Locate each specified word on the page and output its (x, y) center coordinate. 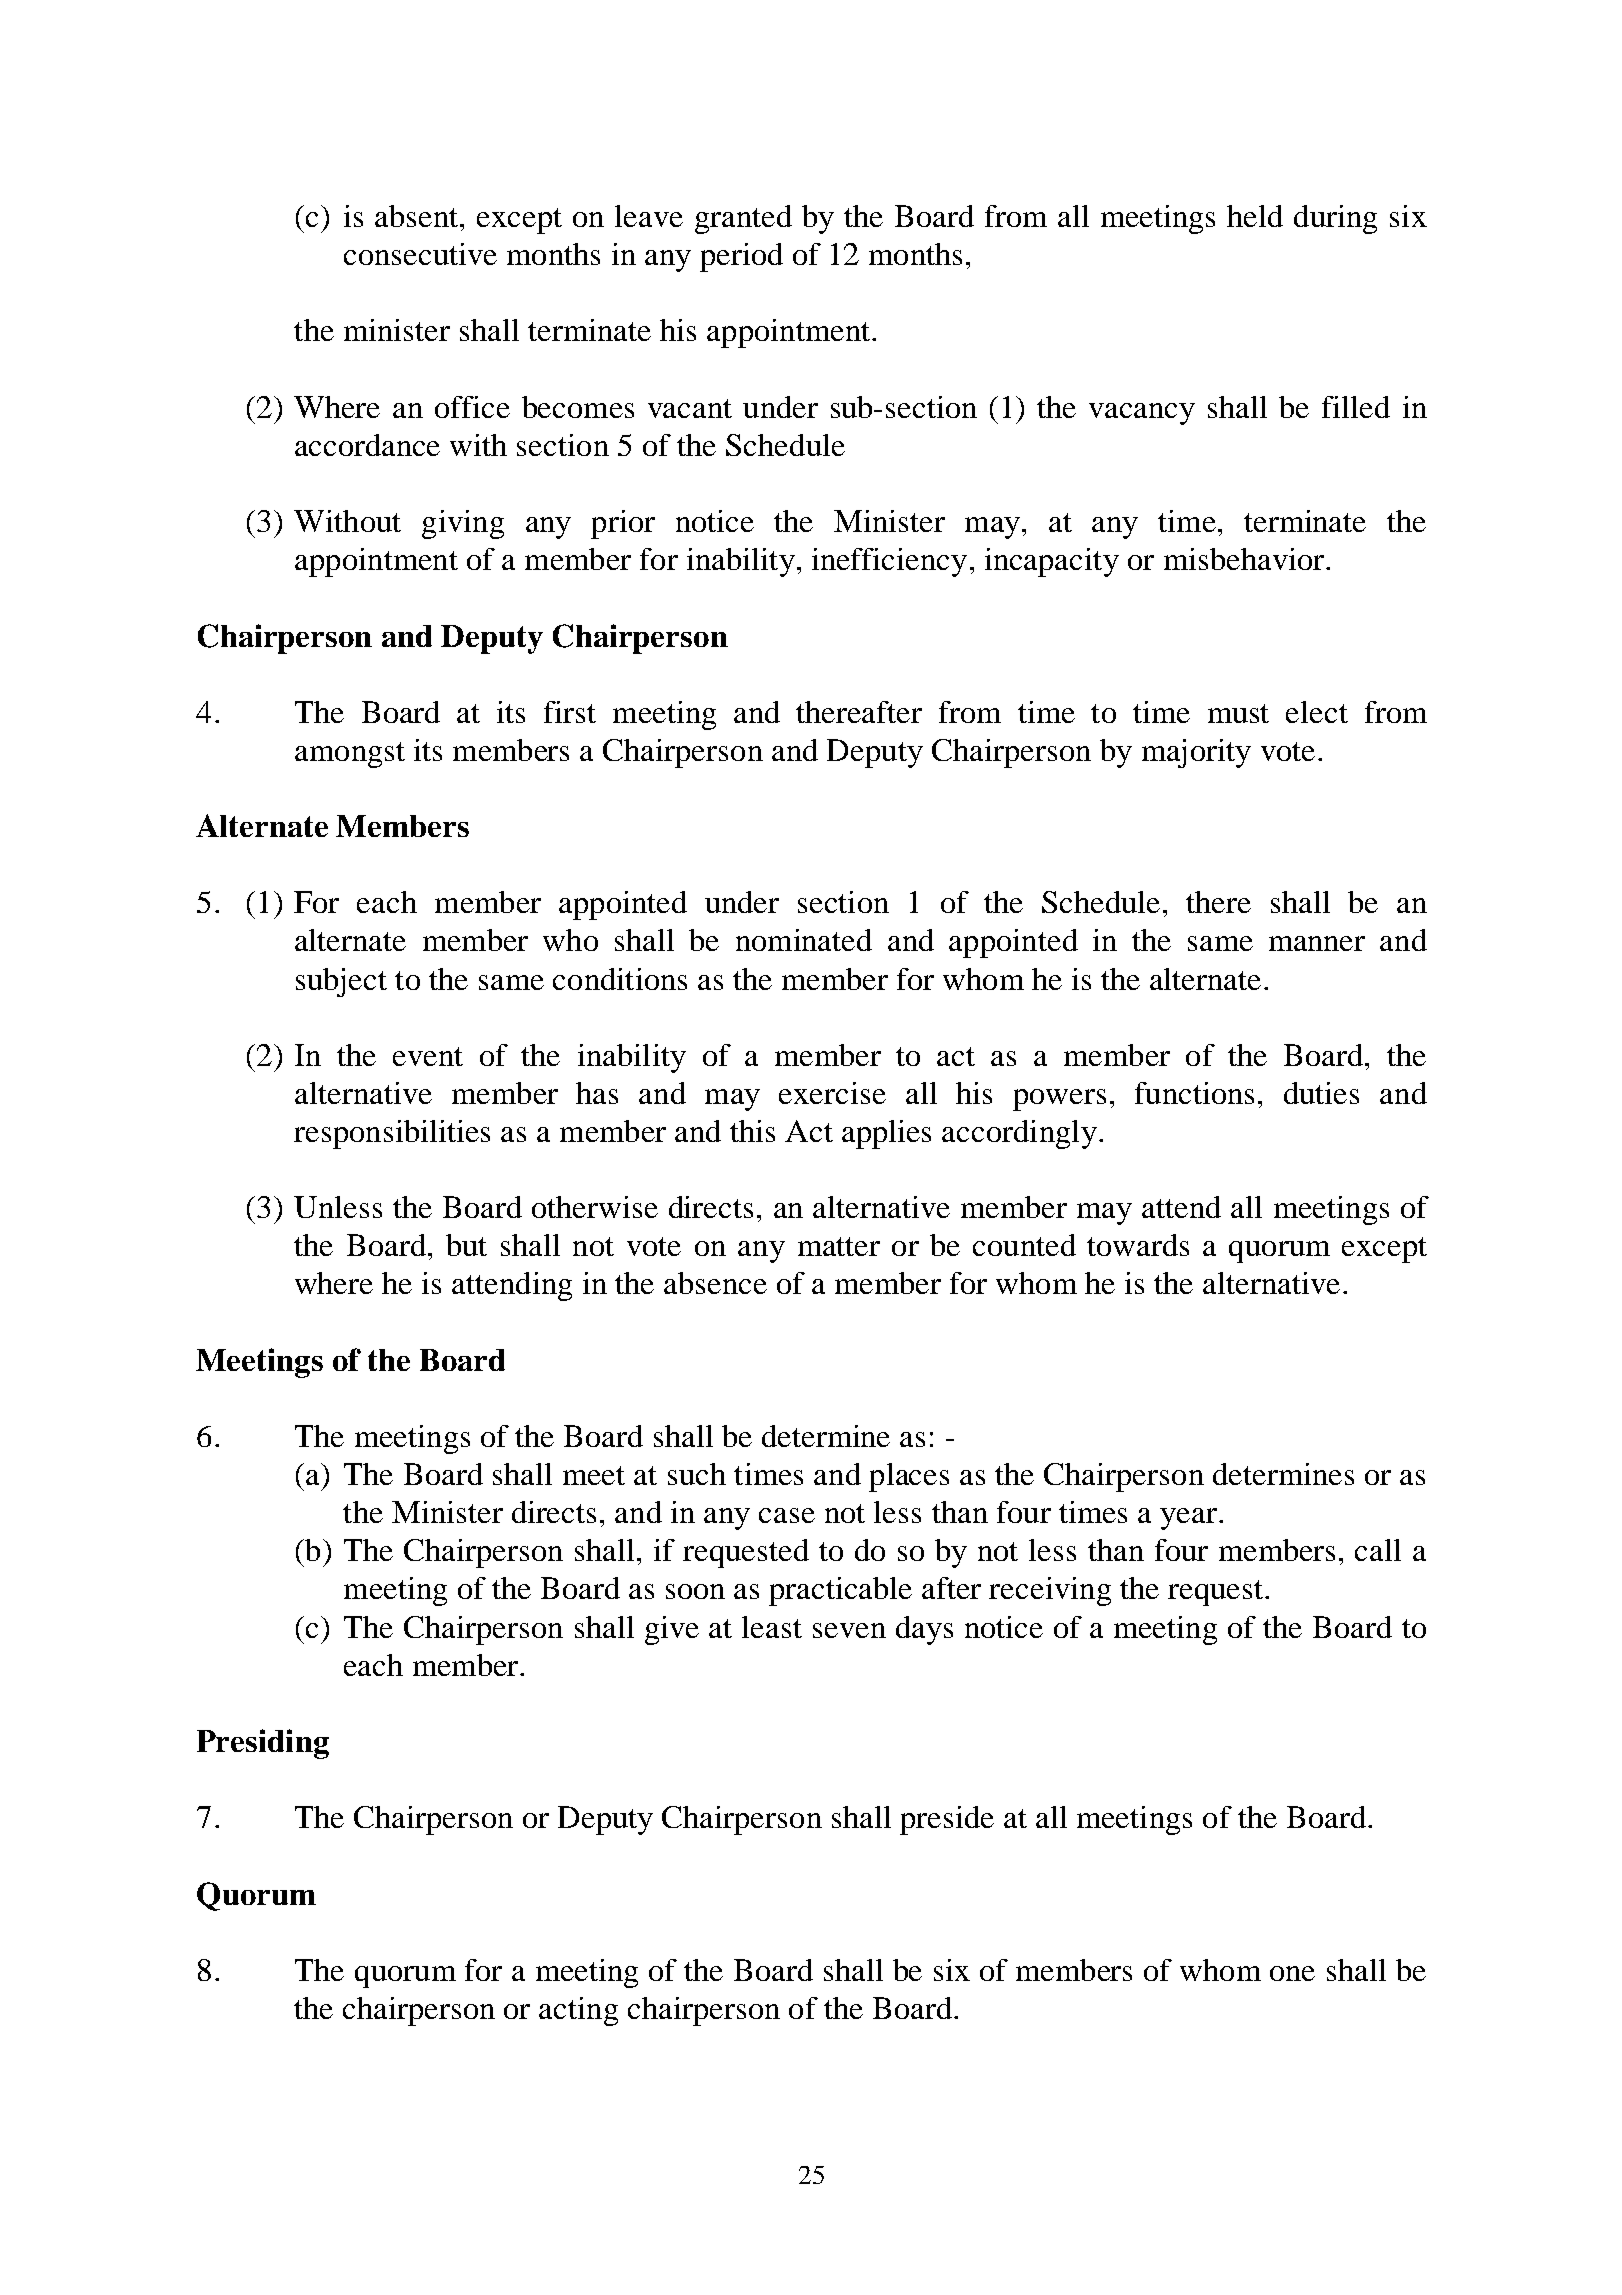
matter (839, 1246)
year (1190, 1519)
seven (849, 1630)
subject (341, 982)
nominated (804, 940)
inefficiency (889, 562)
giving (463, 524)
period (741, 257)
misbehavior (1245, 559)
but (466, 1245)
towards (1138, 1245)
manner (1317, 943)
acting (578, 2011)
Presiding (263, 1744)
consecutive (420, 254)
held (1255, 216)
